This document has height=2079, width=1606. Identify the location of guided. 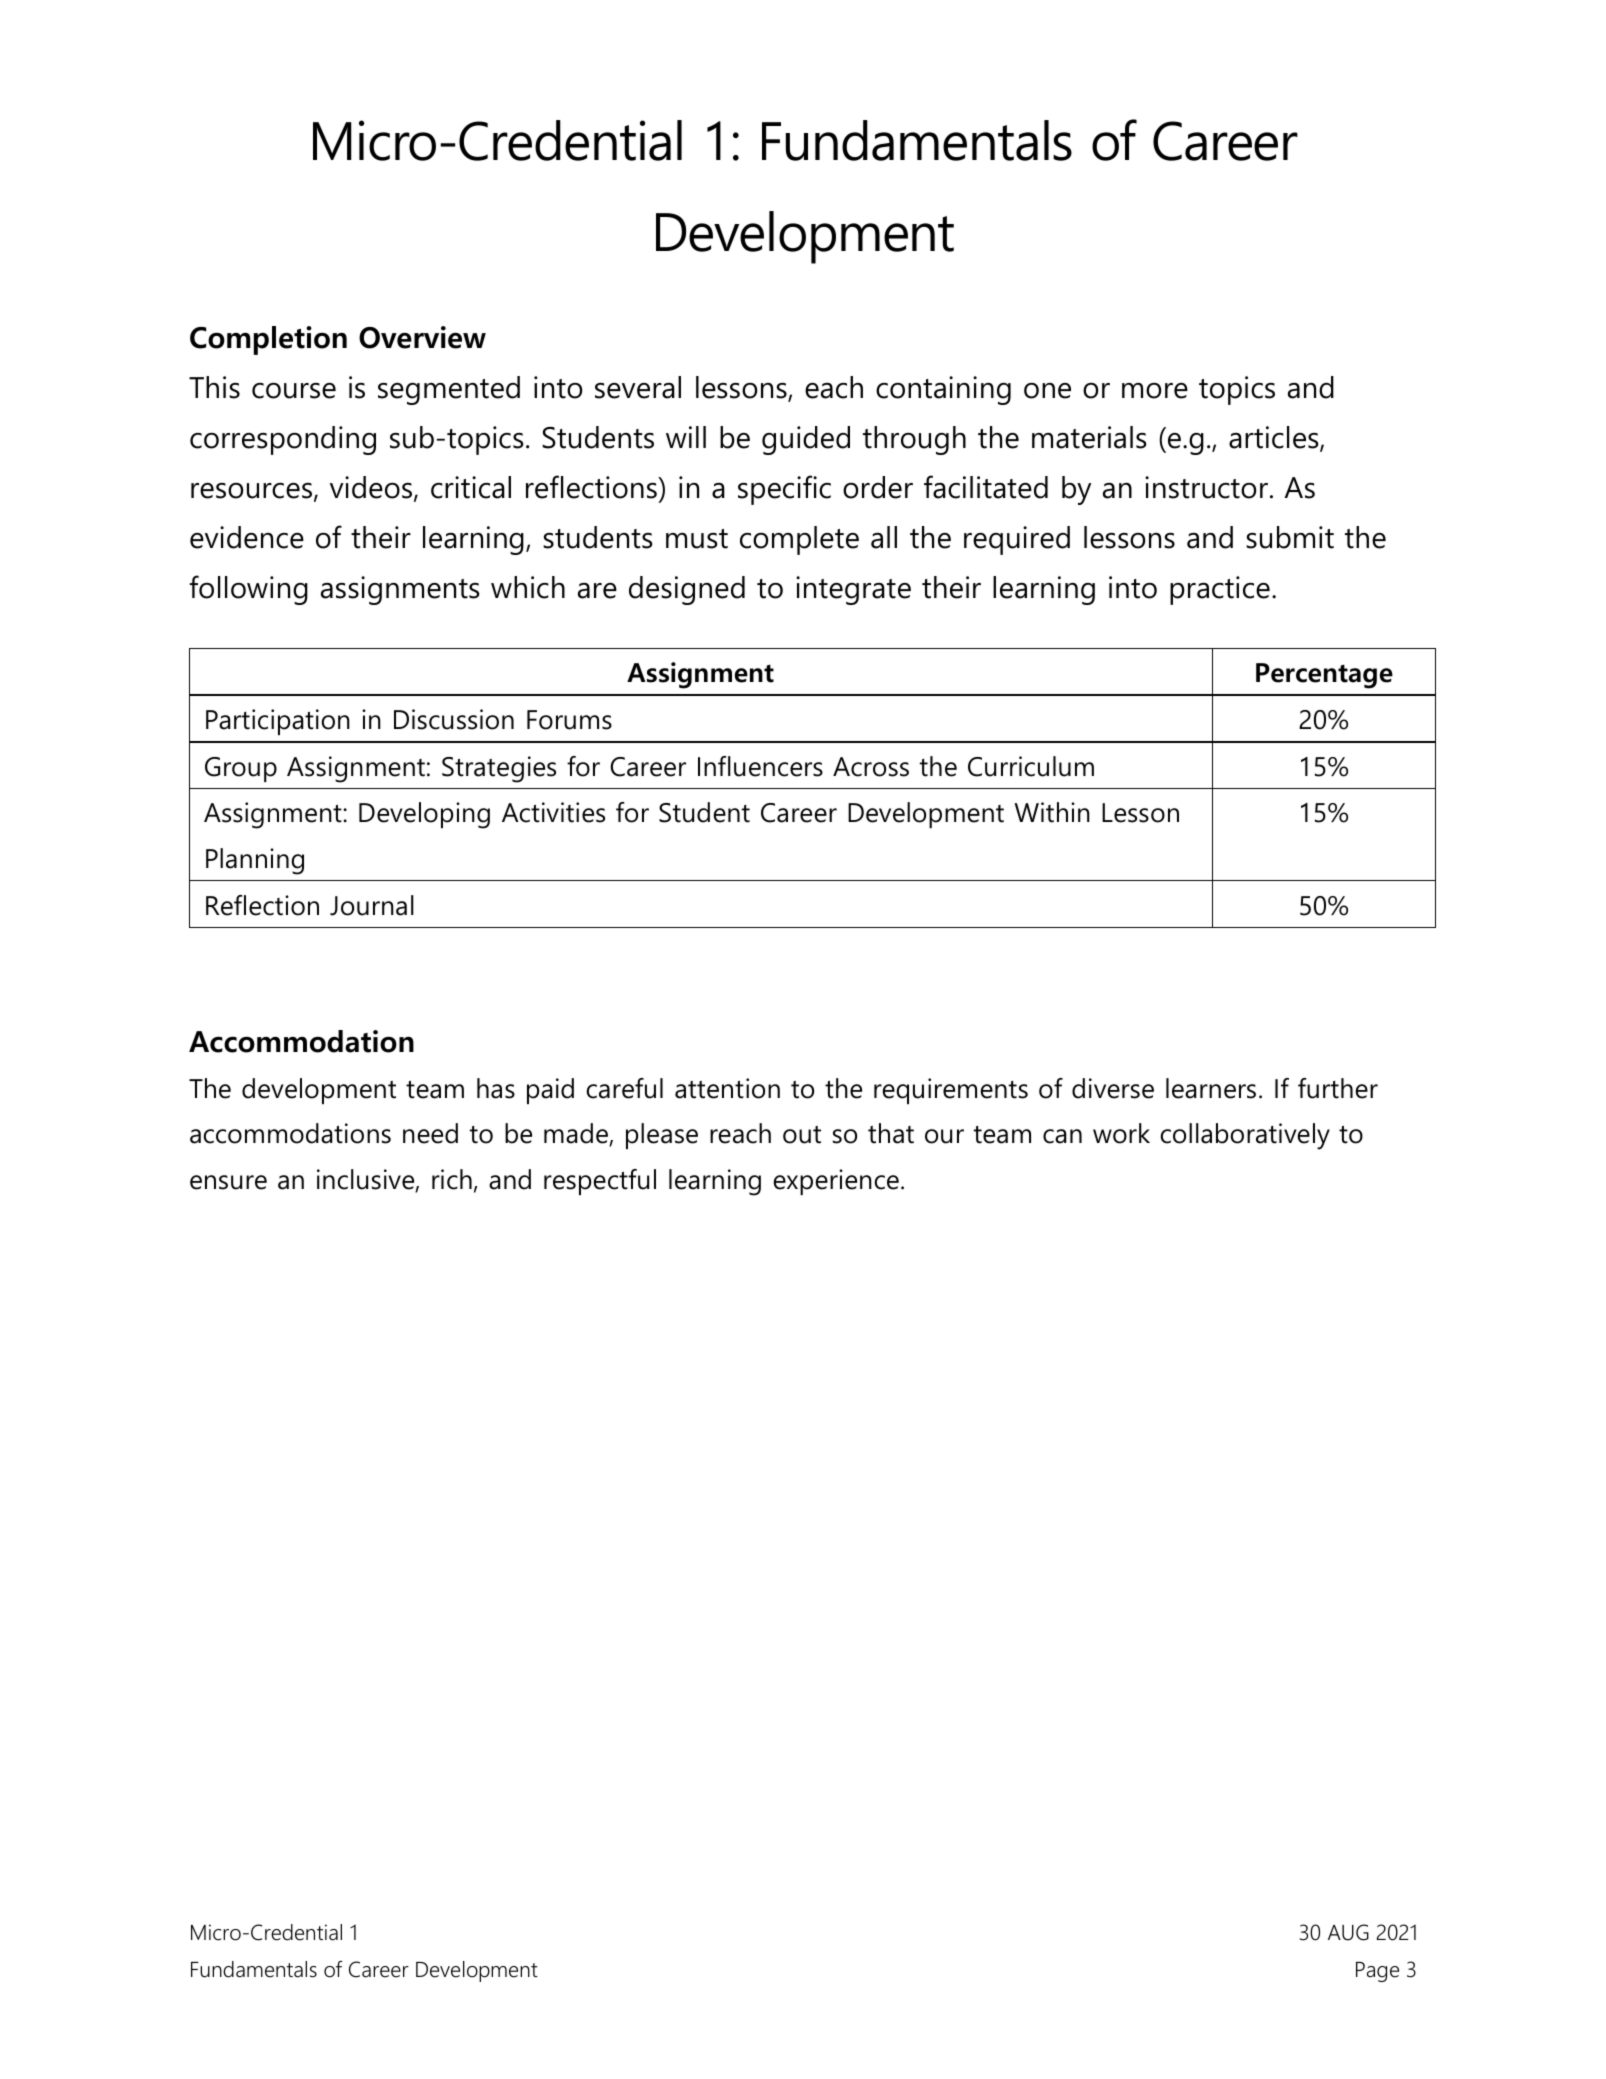
(806, 440).
